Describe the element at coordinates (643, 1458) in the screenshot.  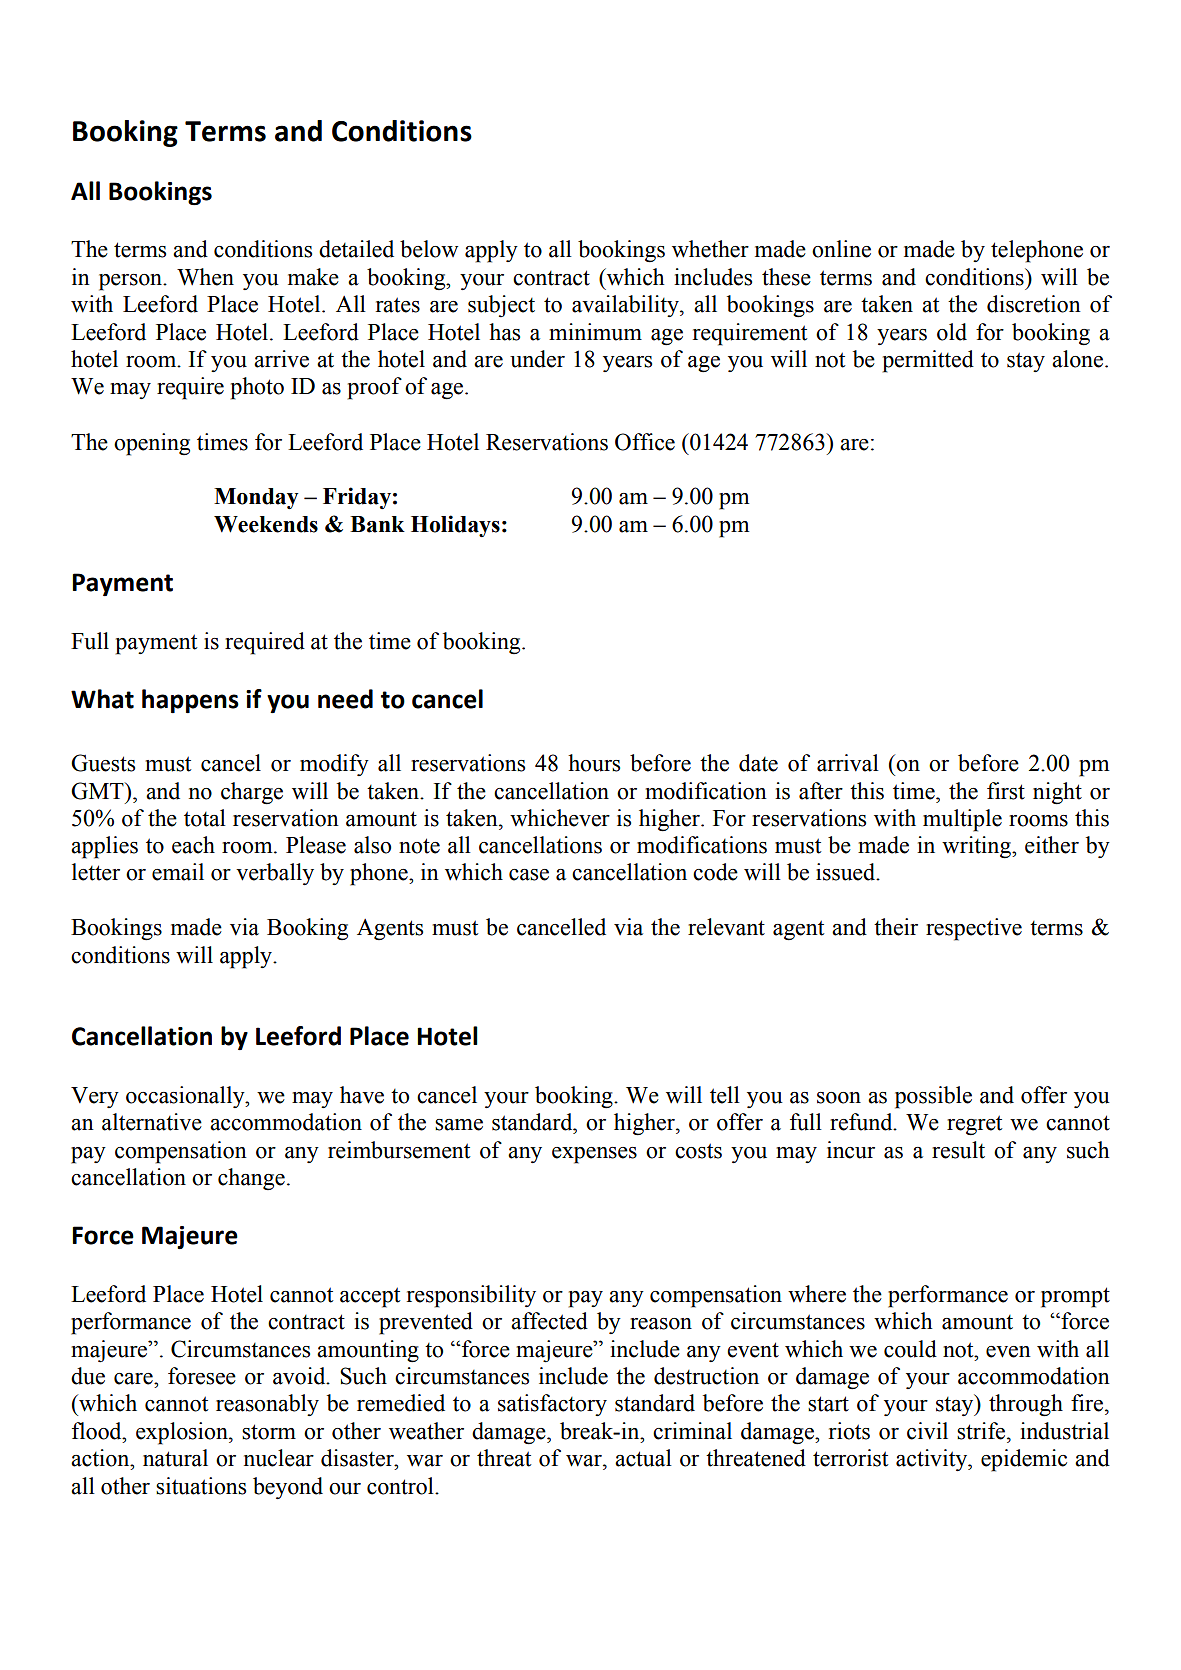
I see `actual` at that location.
